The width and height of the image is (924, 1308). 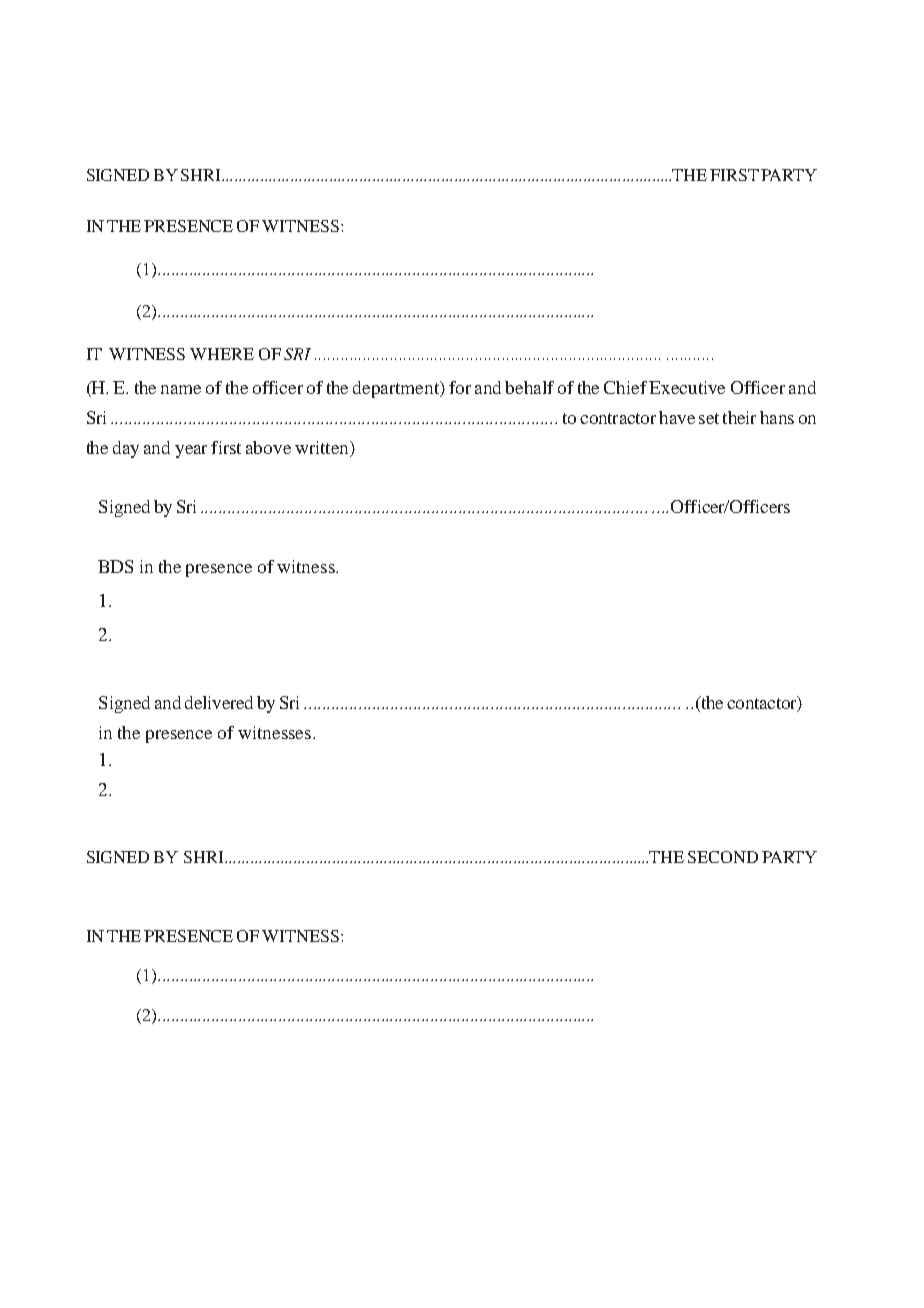 What do you see at coordinates (323, 447) in the image?
I see `written` at bounding box center [323, 447].
